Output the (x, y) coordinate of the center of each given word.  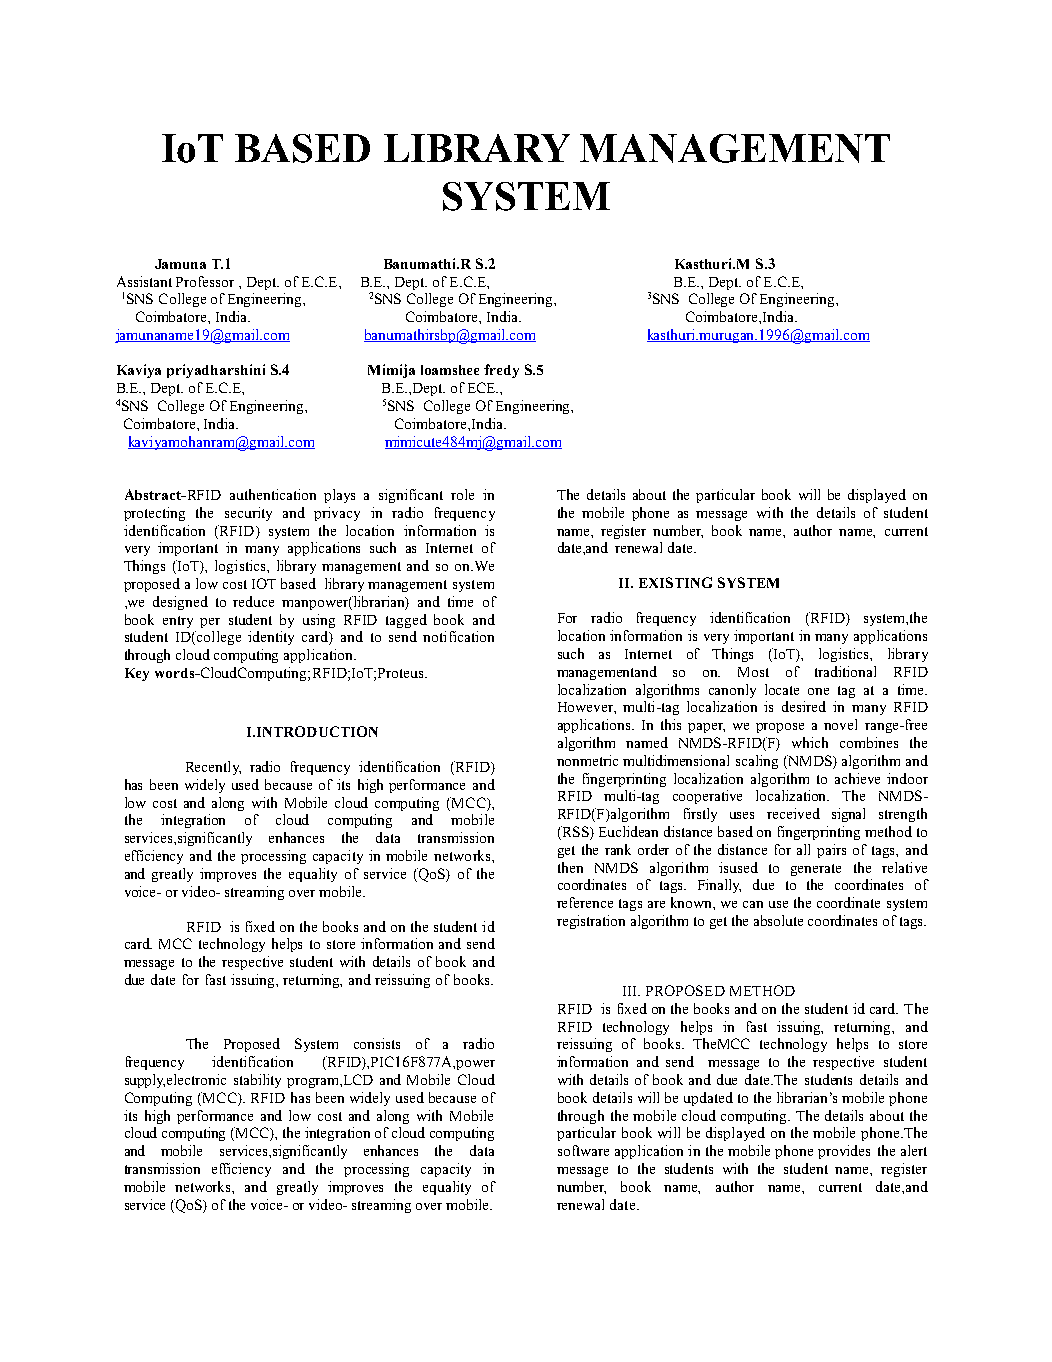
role (462, 494)
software (583, 1150)
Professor (205, 281)
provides (844, 1152)
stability (257, 1081)
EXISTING (675, 582)
